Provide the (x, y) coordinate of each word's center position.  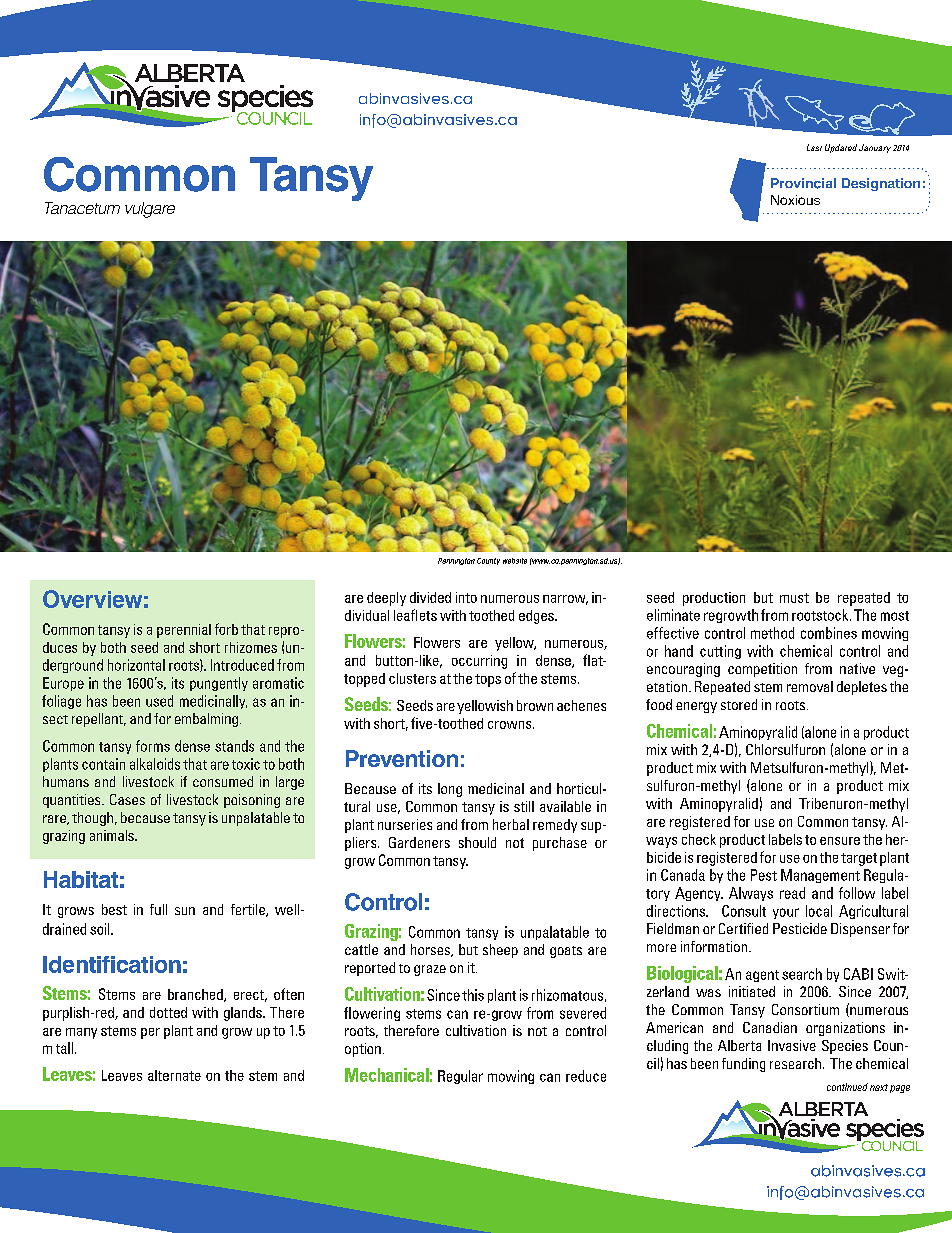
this (473, 995)
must (794, 598)
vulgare (150, 210)
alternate (174, 1075)
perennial (184, 631)
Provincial (803, 183)
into (466, 597)
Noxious (795, 200)
